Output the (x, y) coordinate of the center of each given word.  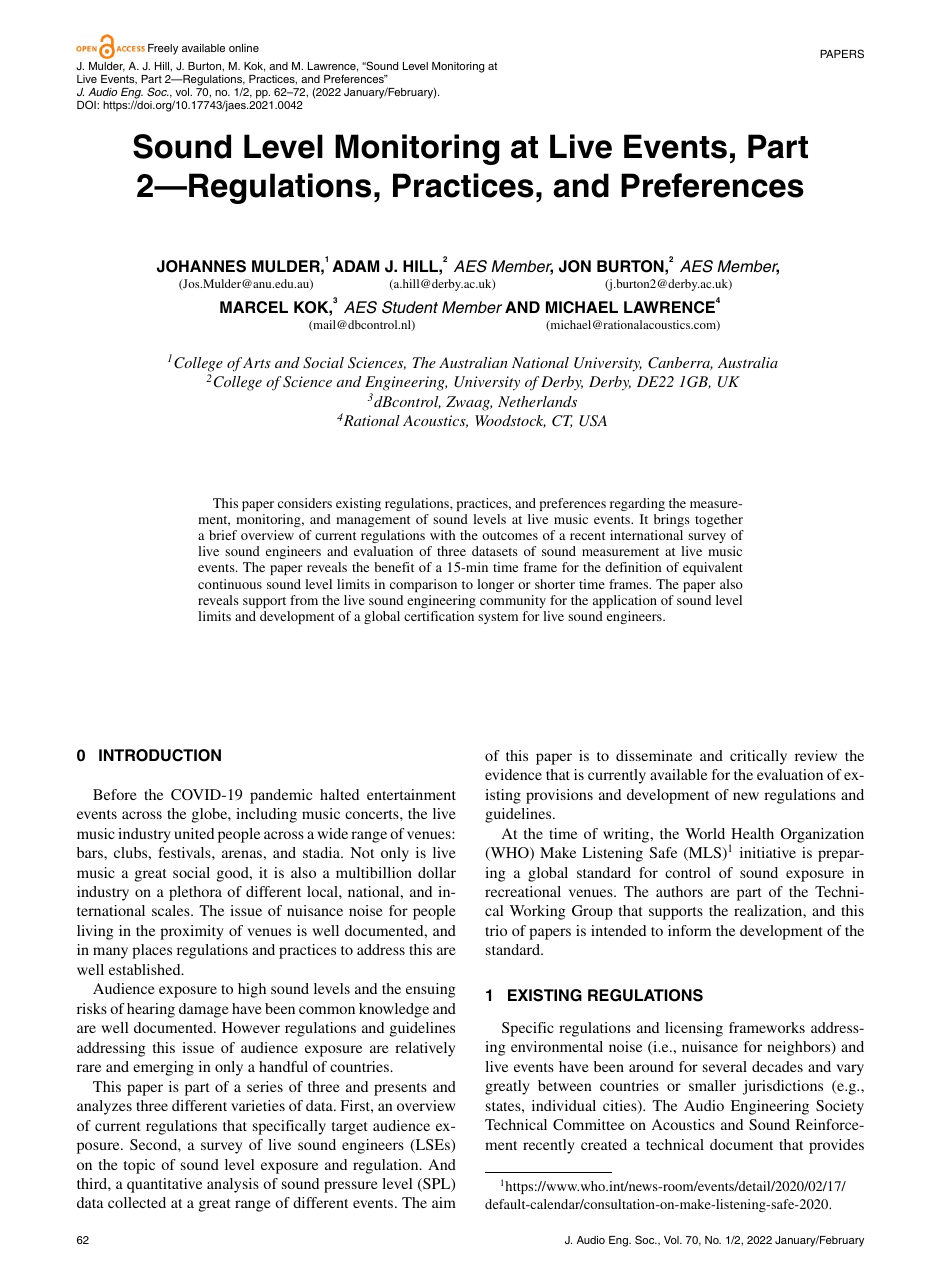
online (244, 48)
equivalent (713, 568)
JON (575, 266)
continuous (230, 584)
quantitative (164, 1185)
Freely (163, 49)
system (498, 618)
